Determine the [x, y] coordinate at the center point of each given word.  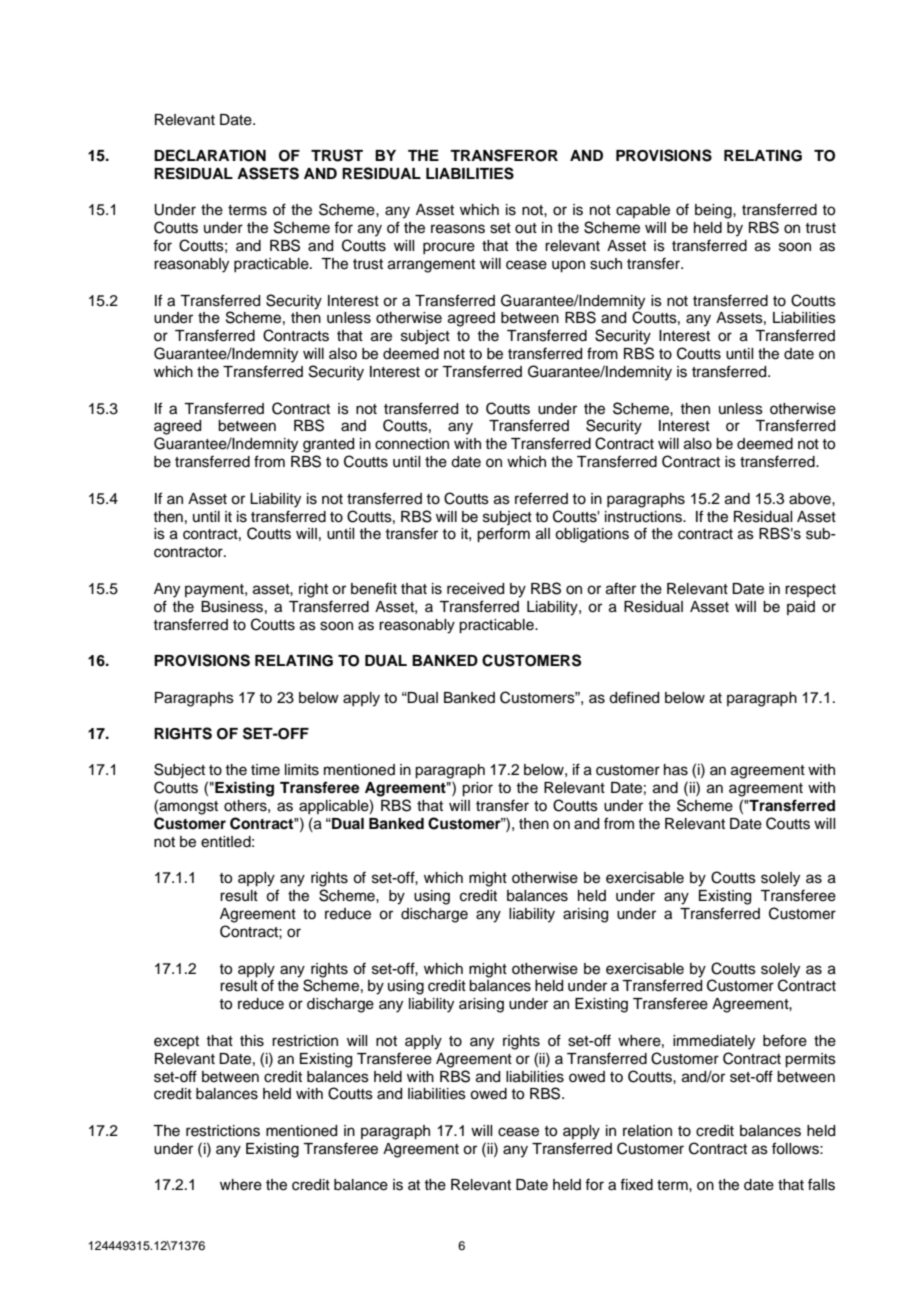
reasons [458, 229]
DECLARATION [210, 155]
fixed [636, 1184]
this [252, 1041]
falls [821, 1184]
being [714, 211]
